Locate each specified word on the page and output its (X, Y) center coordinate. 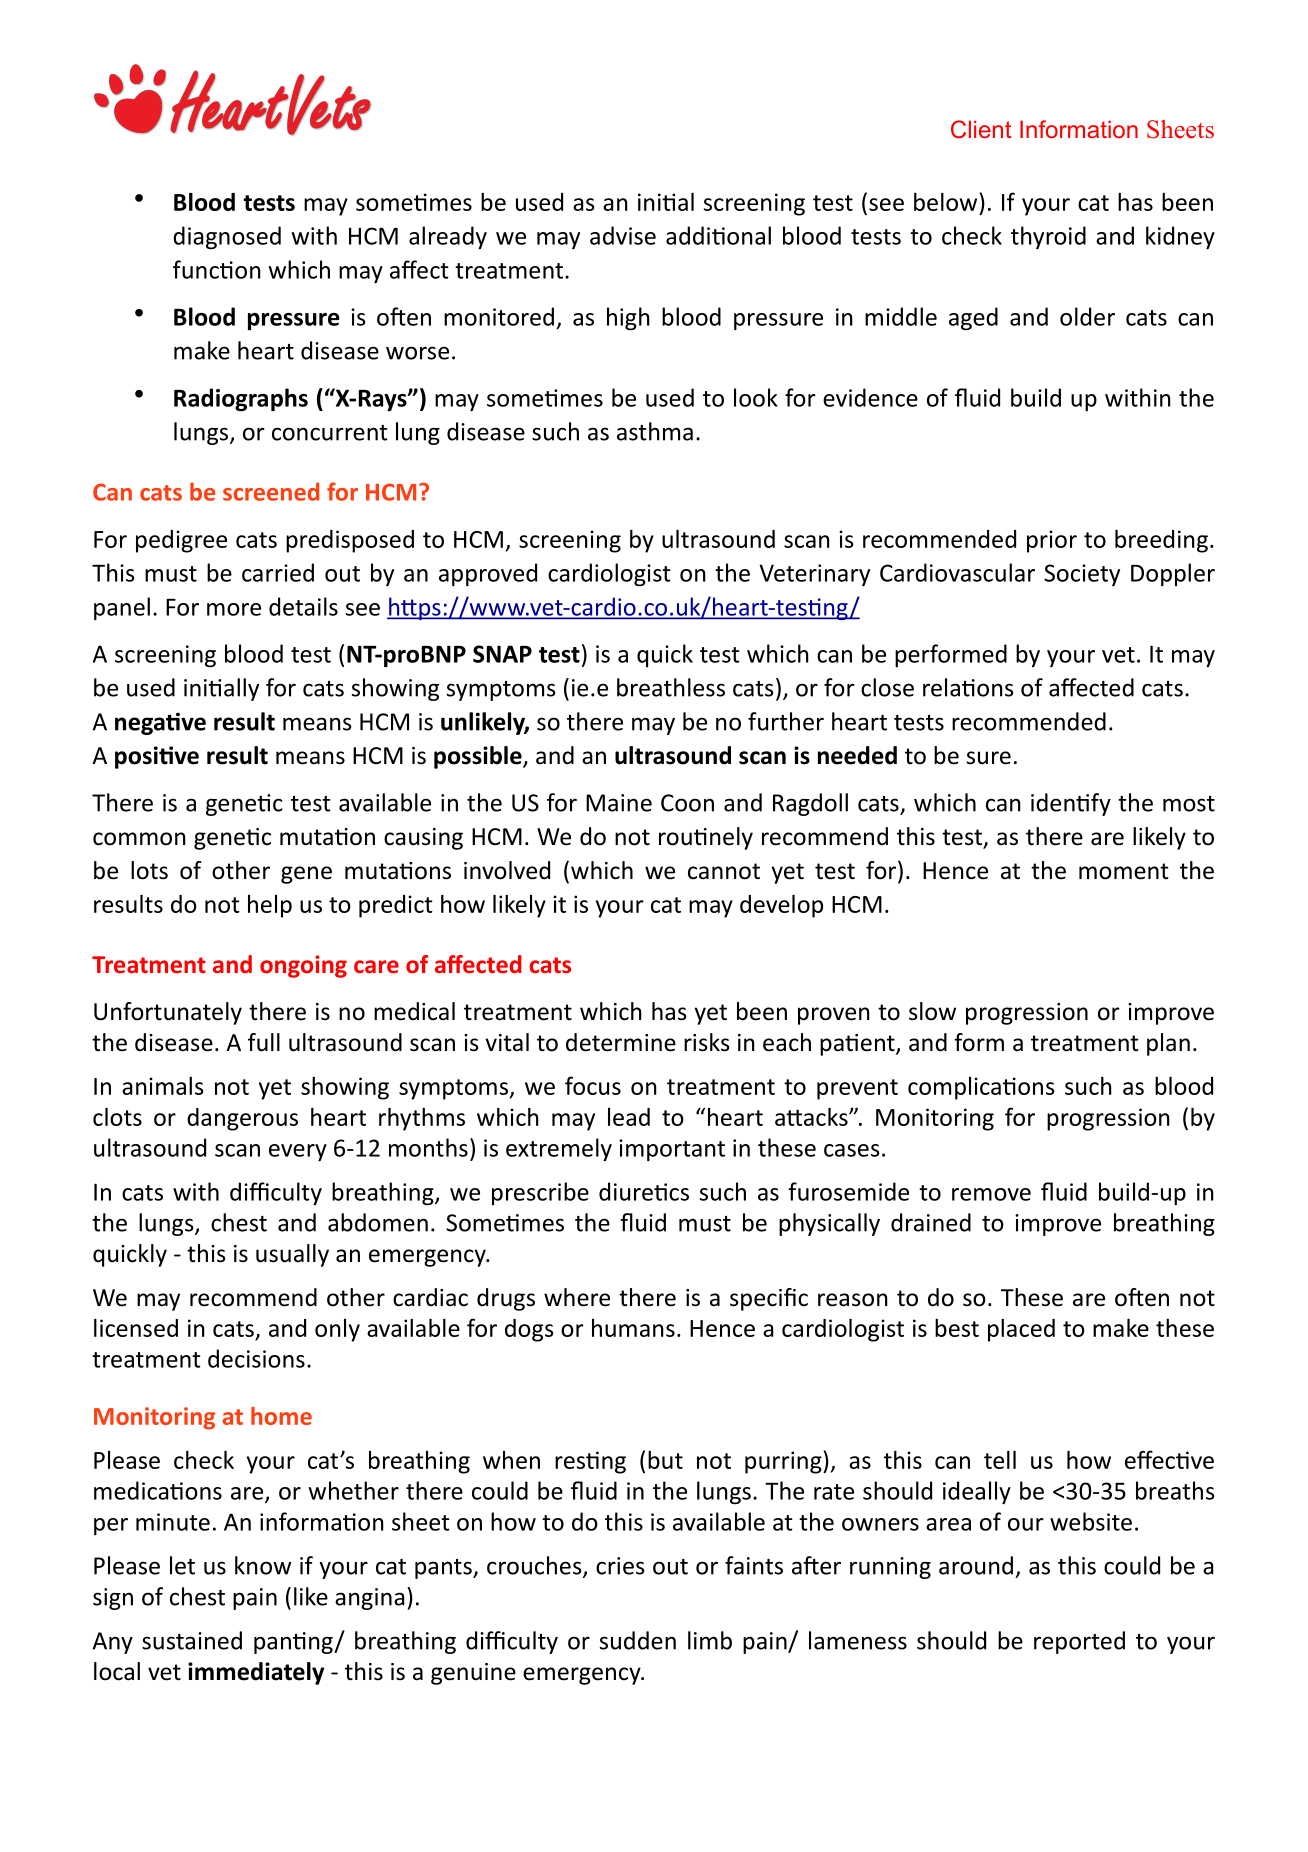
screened (271, 491)
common (139, 839)
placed (1021, 1330)
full (264, 1042)
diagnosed (227, 237)
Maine (619, 803)
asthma (655, 431)
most (1189, 804)
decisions (256, 1358)
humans (633, 1328)
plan (1168, 1044)
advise (623, 235)
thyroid (1048, 237)
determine (621, 1042)
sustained (192, 1640)
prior (1052, 541)
